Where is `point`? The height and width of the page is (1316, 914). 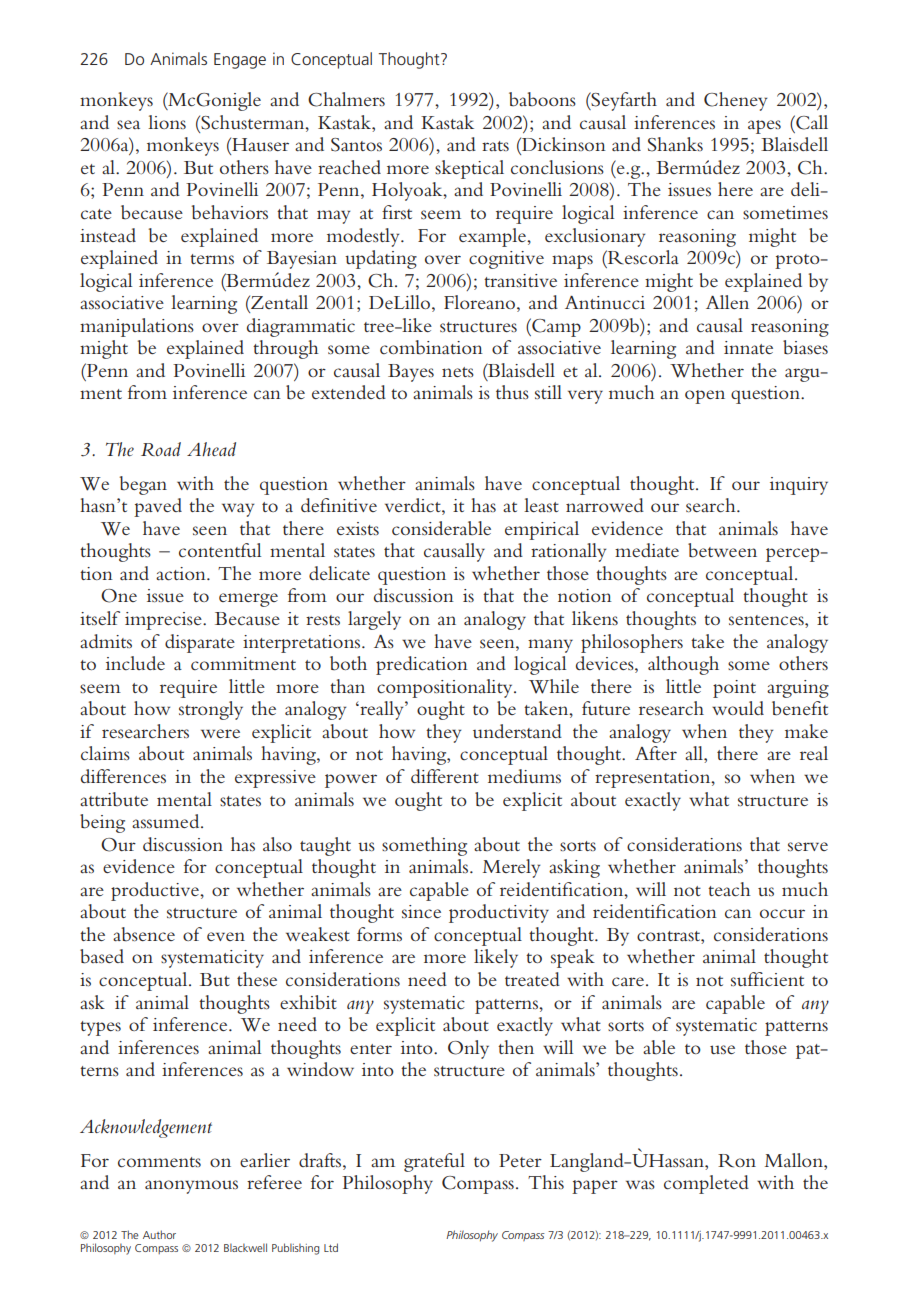 point is located at coordinates (734, 689).
